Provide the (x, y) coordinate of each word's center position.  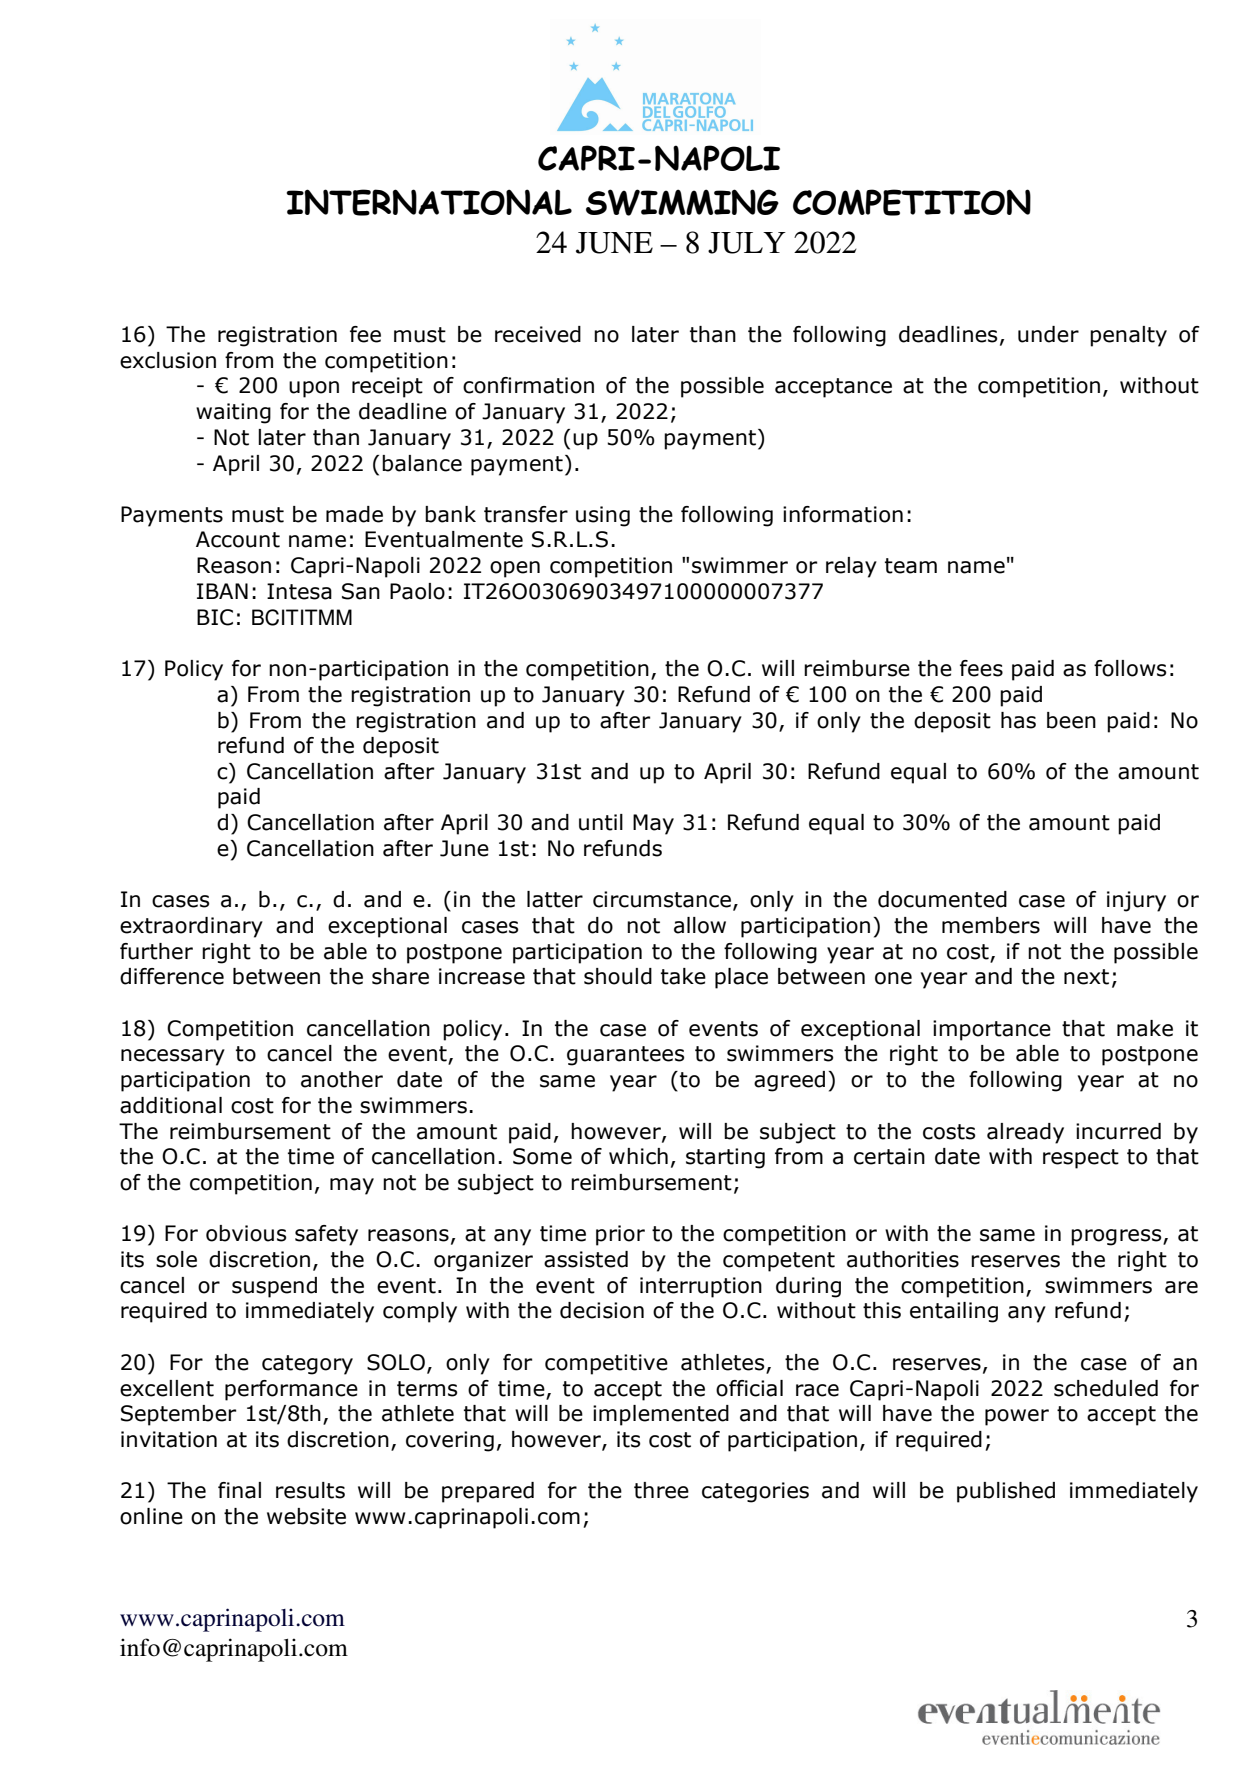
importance (992, 1030)
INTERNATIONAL (429, 202)
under (1048, 334)
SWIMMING (682, 202)
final (239, 1490)
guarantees (626, 1056)
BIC (215, 617)
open (515, 569)
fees (981, 668)
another (342, 1079)
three (661, 1490)
